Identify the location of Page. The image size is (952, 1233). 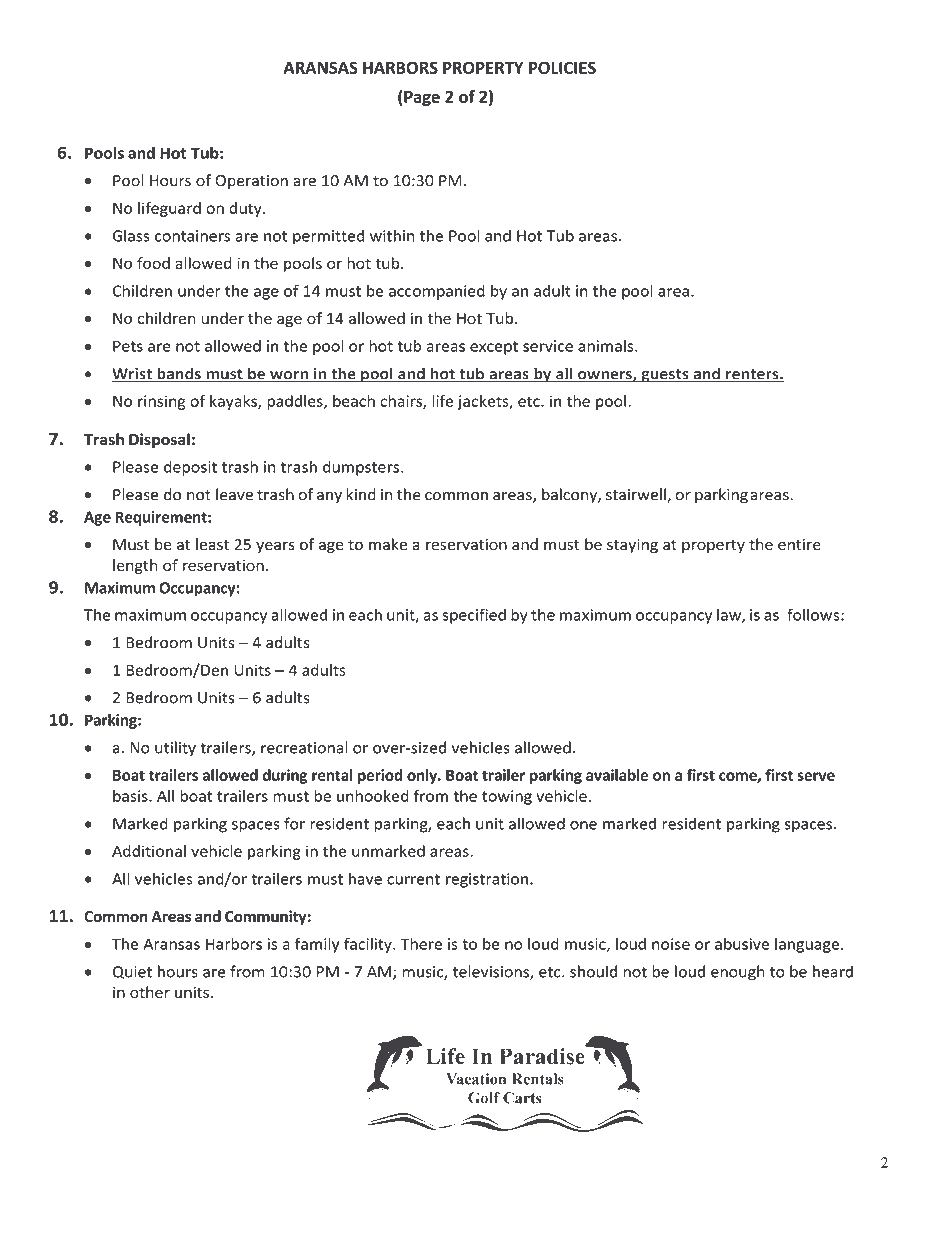
(421, 98).
